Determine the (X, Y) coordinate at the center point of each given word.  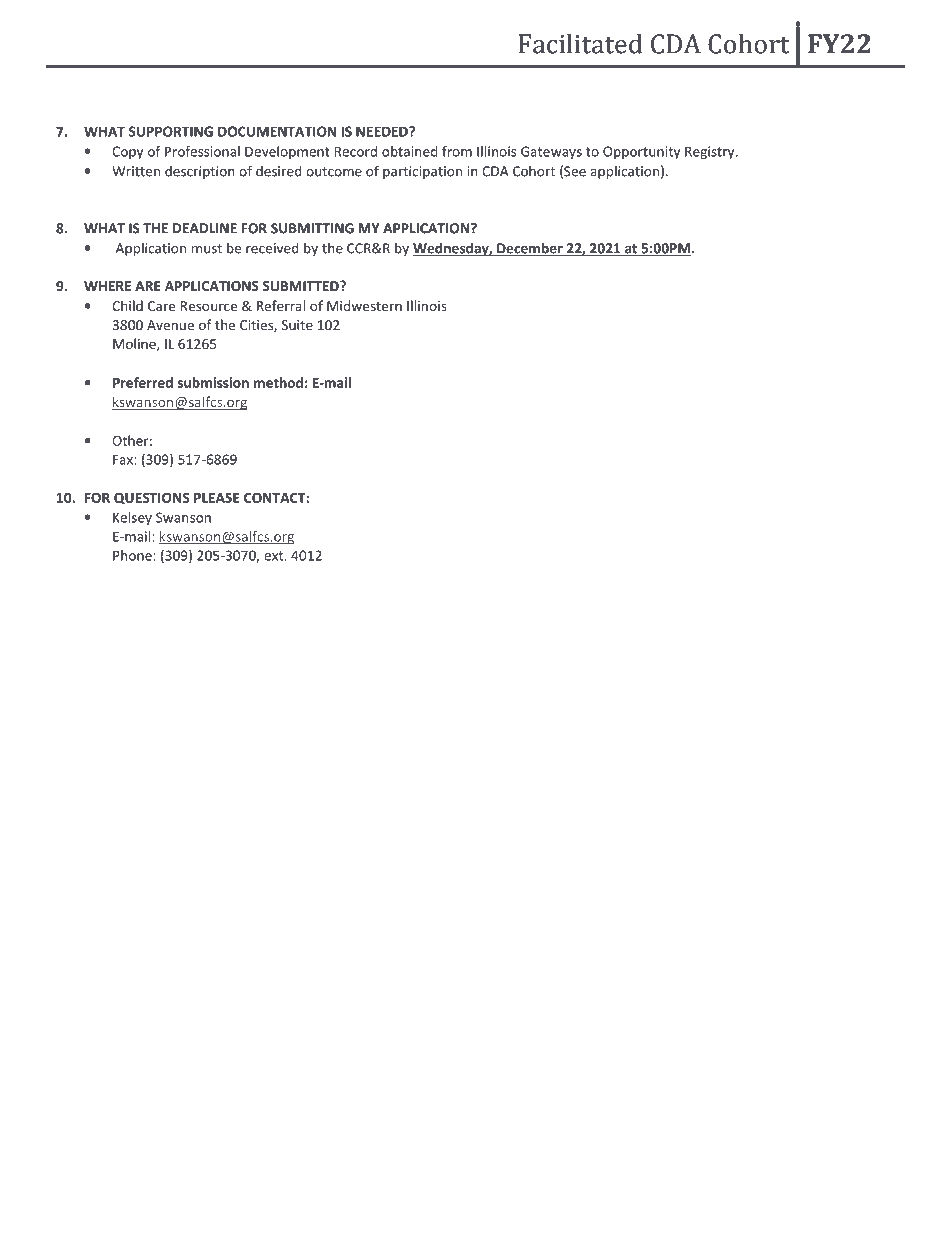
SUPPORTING (171, 131)
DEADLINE (205, 228)
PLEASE (217, 498)
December (530, 249)
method (278, 382)
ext (275, 556)
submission (213, 382)
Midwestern (364, 305)
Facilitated (580, 43)
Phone (133, 555)
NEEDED (383, 131)
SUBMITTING (312, 228)
